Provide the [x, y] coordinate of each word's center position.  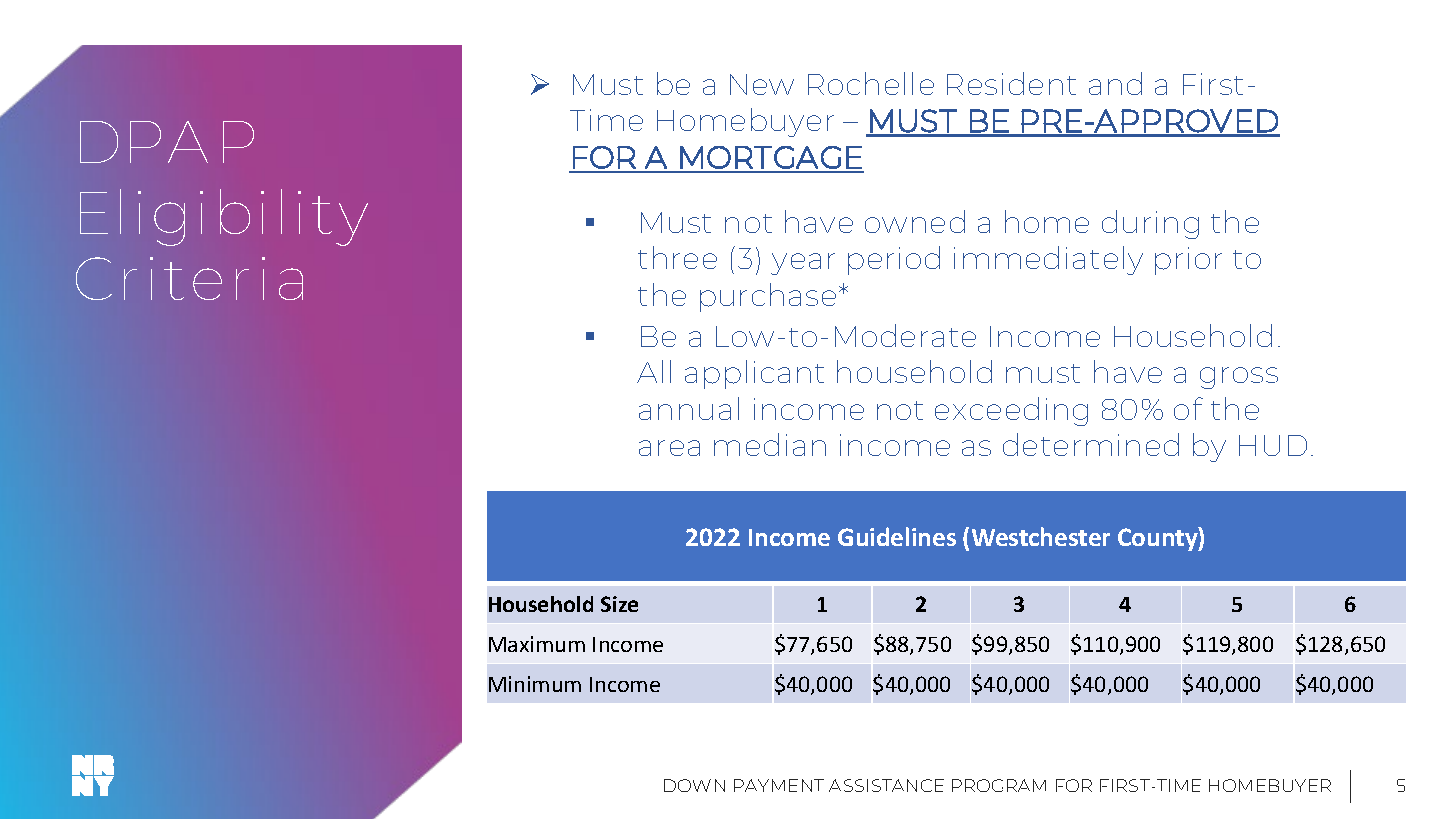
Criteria [189, 278]
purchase [768, 297]
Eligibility [224, 217]
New [762, 84]
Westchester [1041, 536]
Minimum [535, 684]
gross [1239, 378]
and [1115, 83]
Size [619, 604]
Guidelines [897, 536]
